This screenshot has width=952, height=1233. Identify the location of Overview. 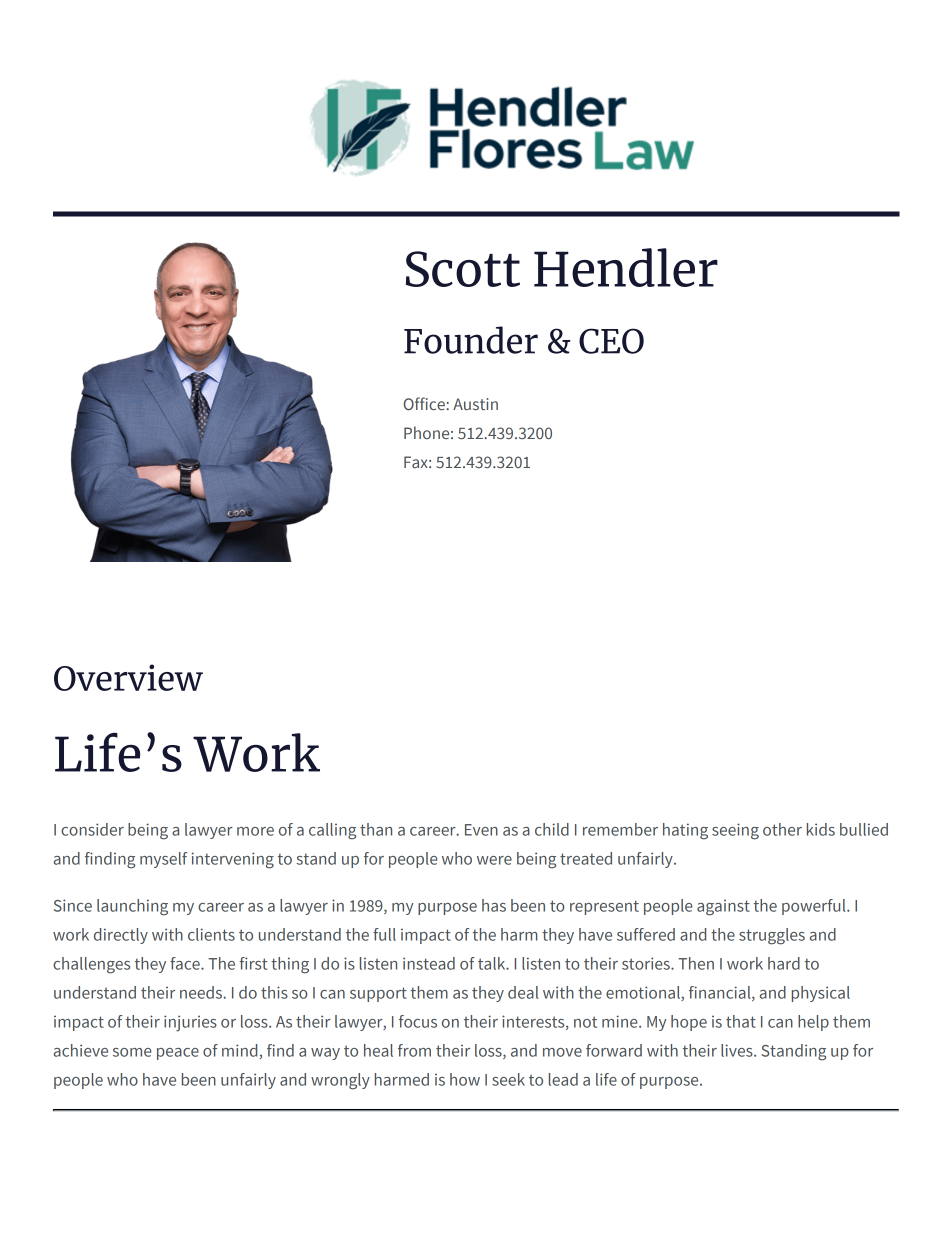
(128, 677).
